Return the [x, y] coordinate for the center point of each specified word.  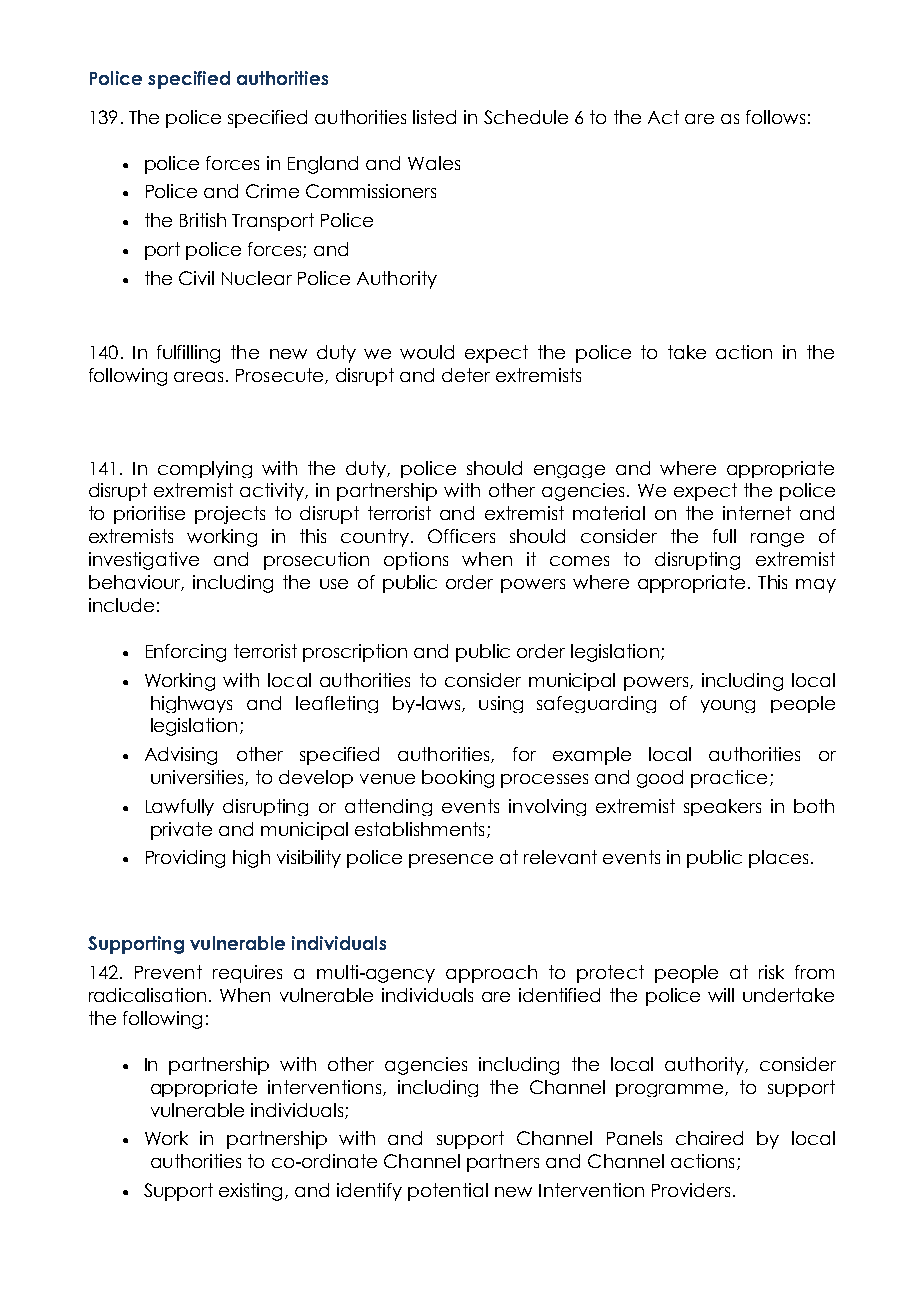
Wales [434, 163]
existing [252, 1192]
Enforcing [186, 653]
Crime [272, 191]
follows [775, 117]
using [501, 704]
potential [448, 1192]
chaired [709, 1138]
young [728, 706]
